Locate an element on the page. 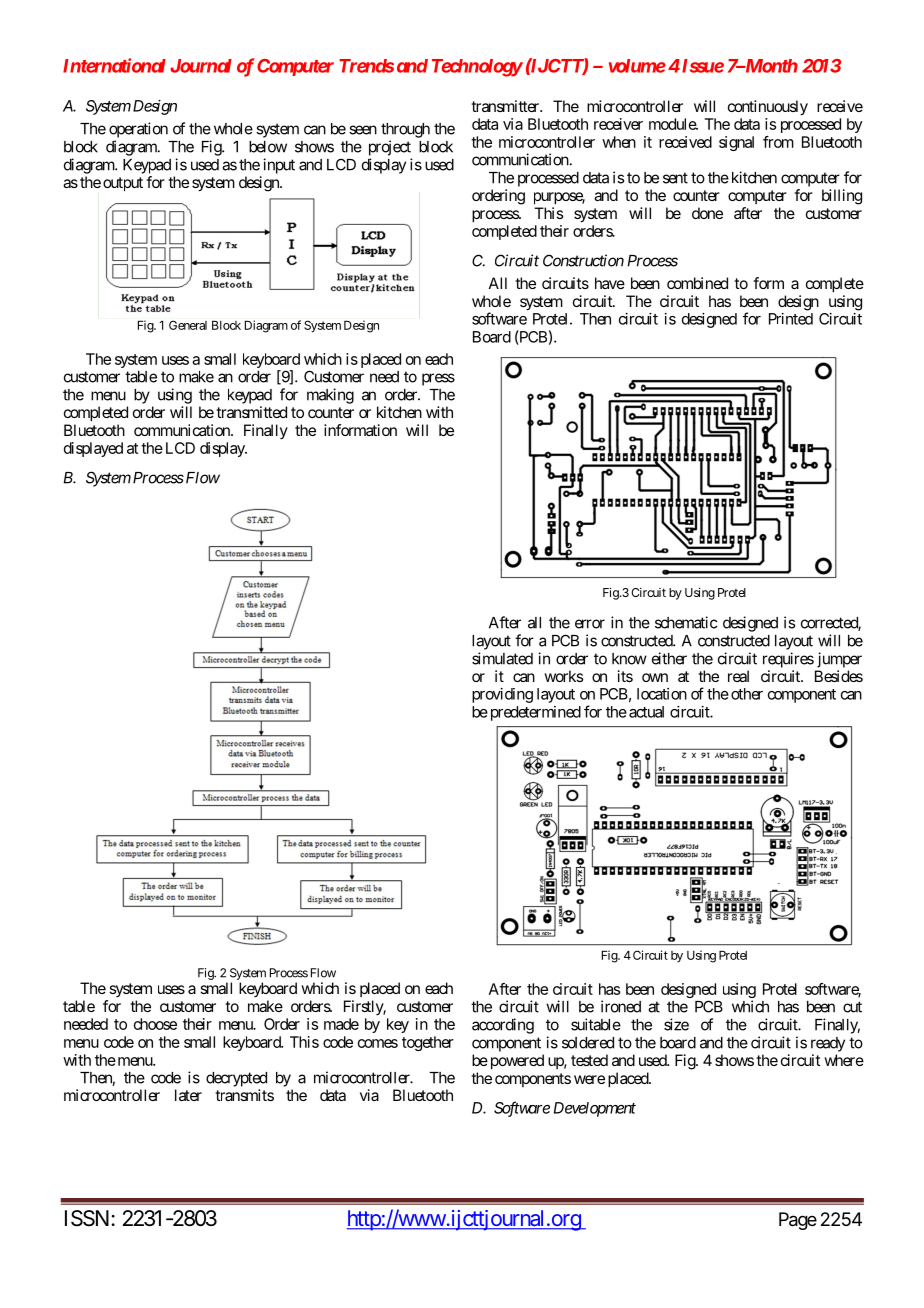 The height and width of the page is (1308, 924). Page is located at coordinates (798, 1221).
